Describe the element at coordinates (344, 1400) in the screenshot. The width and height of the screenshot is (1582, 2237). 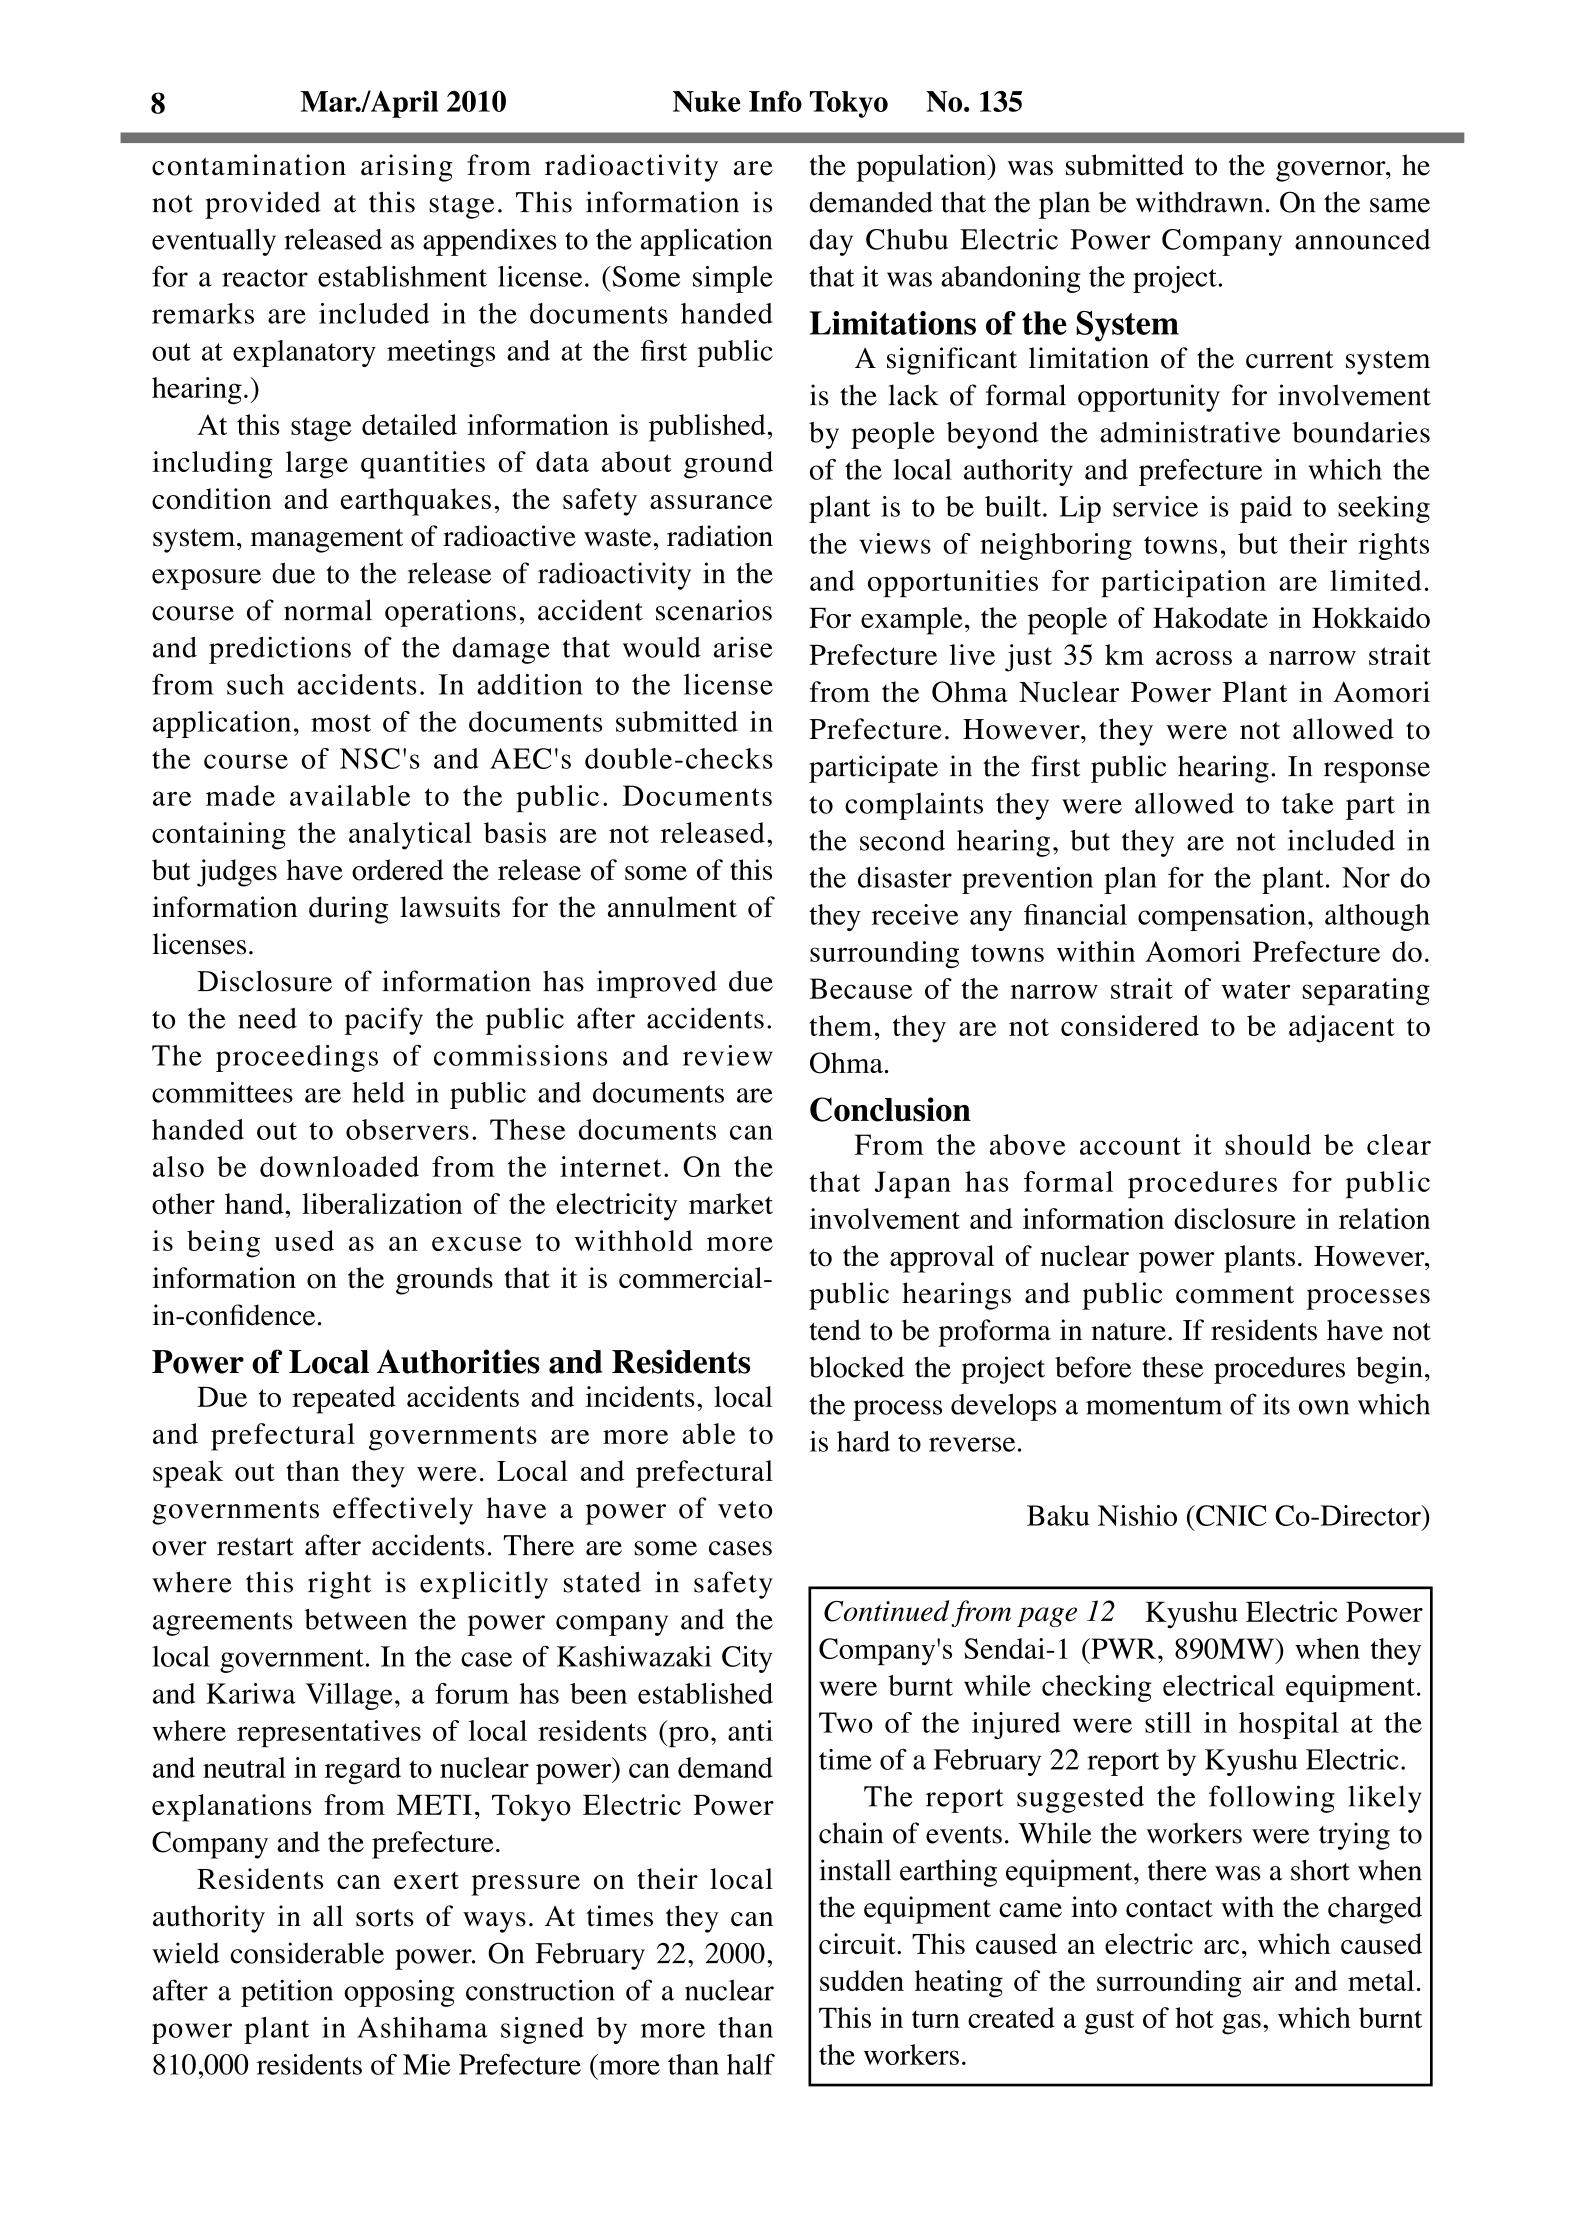
I see `repeated` at that location.
